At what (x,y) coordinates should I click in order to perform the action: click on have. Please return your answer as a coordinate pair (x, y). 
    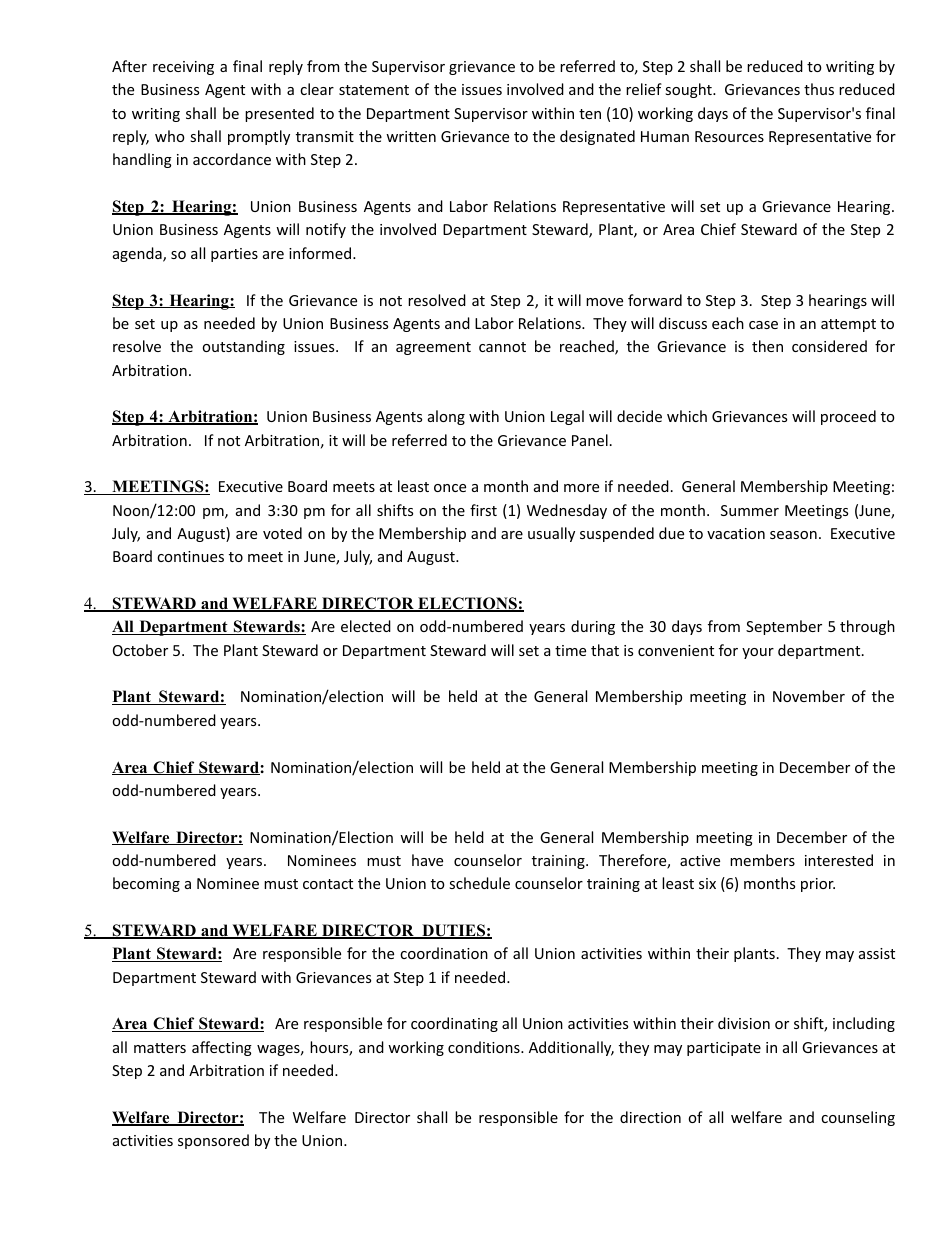
    Looking at the image, I should click on (427, 860).
